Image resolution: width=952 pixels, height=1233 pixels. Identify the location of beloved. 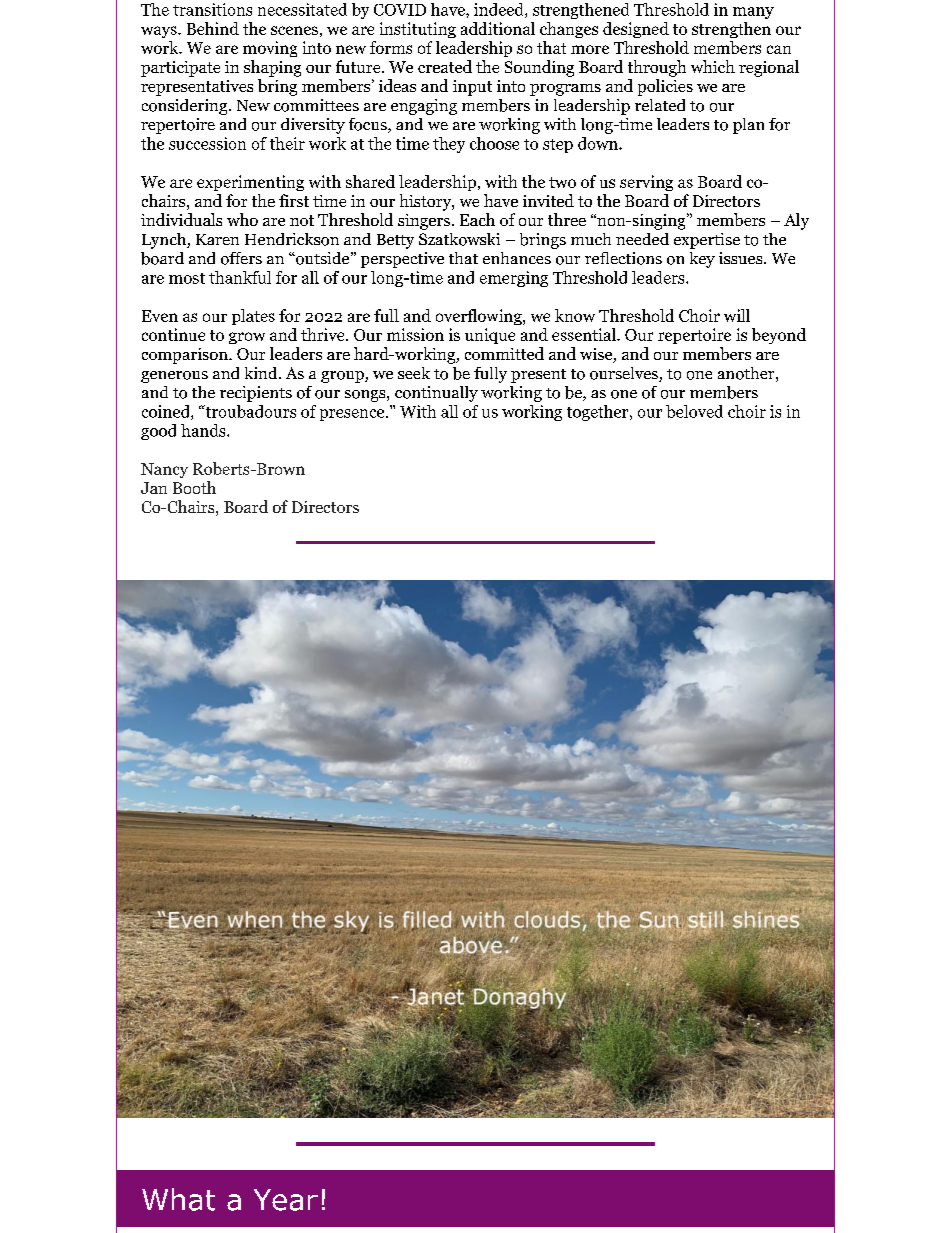
(694, 411).
